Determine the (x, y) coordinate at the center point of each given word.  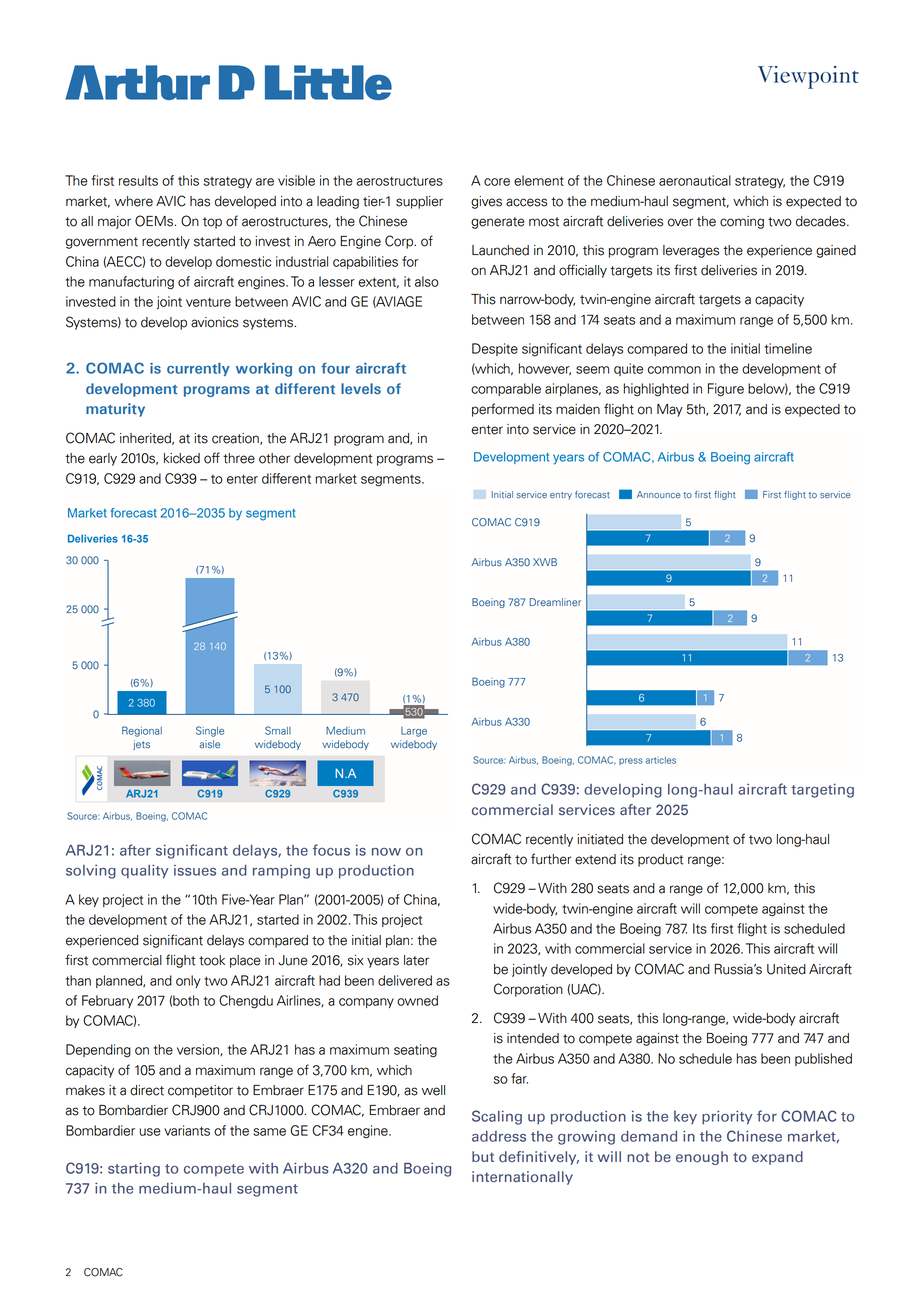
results (138, 180)
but (483, 1156)
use (150, 1132)
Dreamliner (555, 602)
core (497, 182)
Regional (142, 731)
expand (777, 1158)
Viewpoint (808, 77)
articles (661, 760)
